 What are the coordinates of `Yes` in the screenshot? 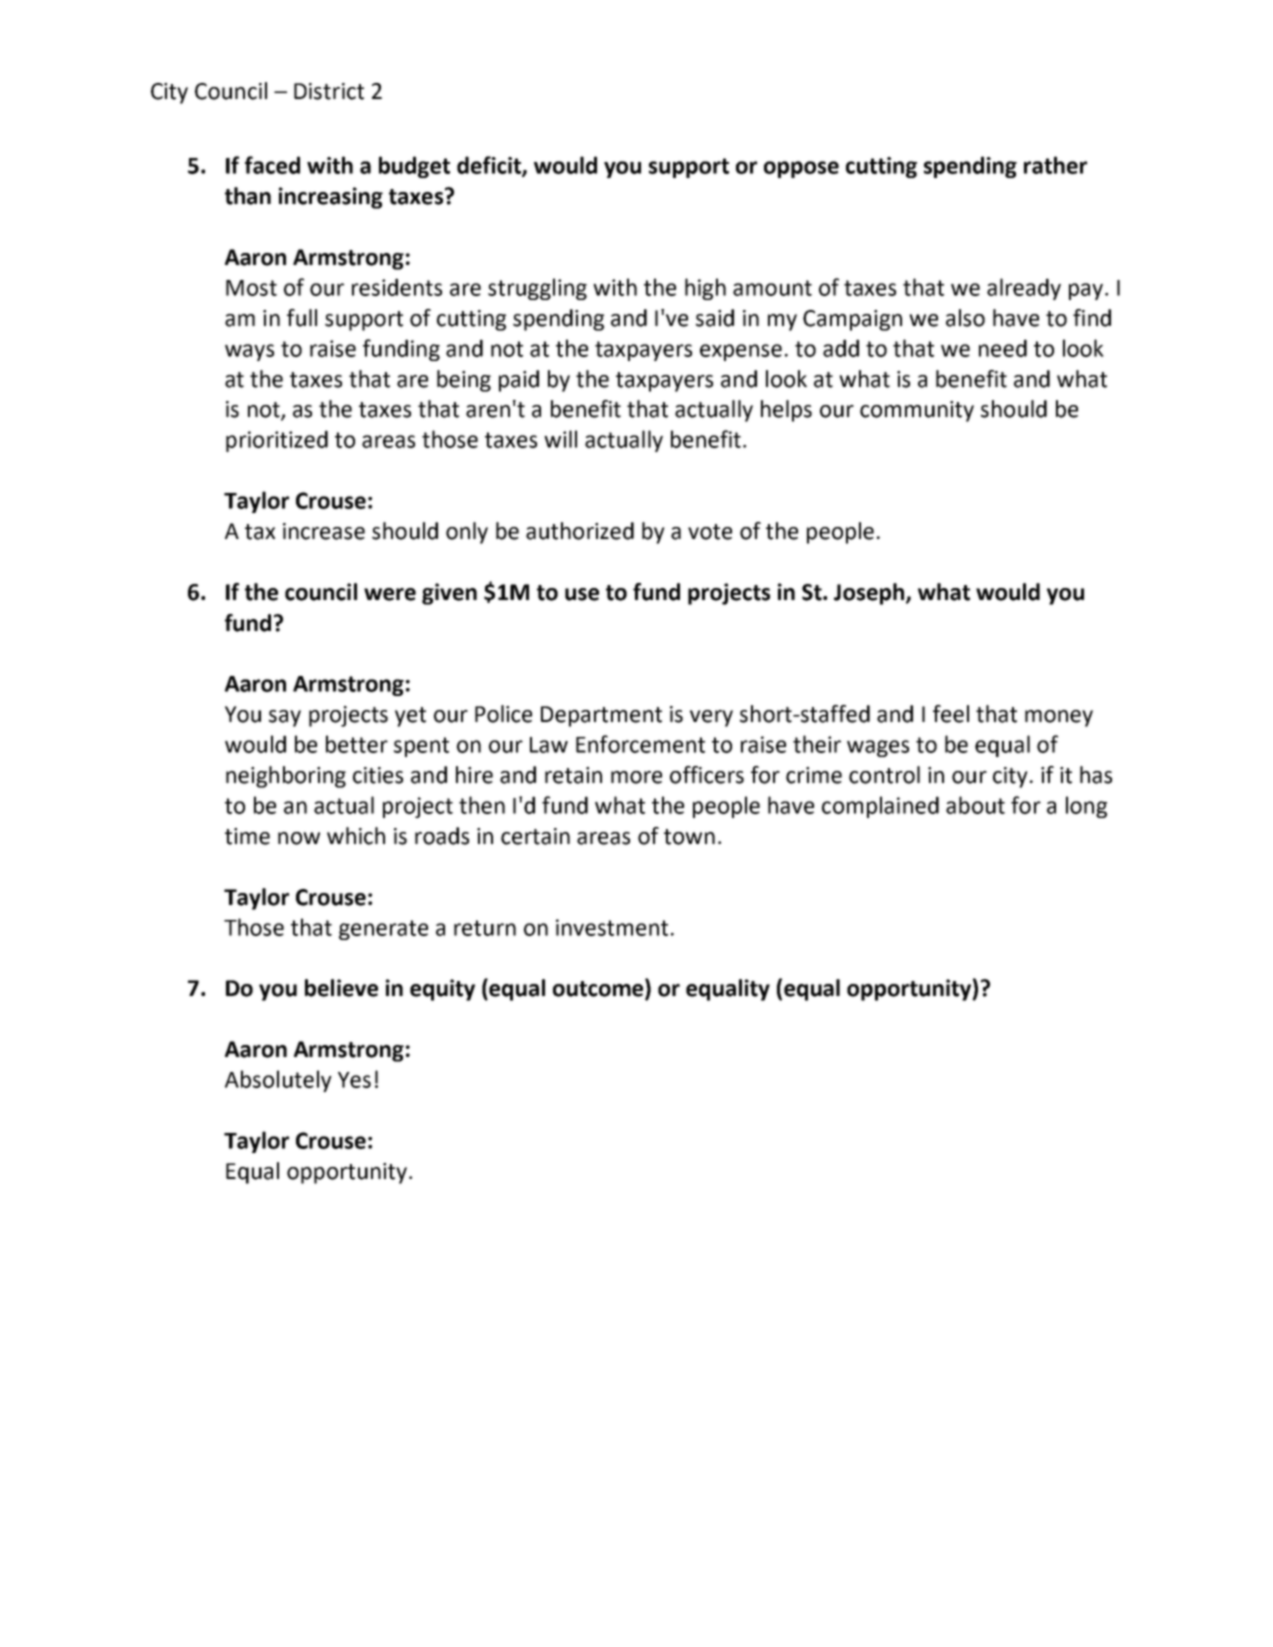 It's located at (354, 1080).
